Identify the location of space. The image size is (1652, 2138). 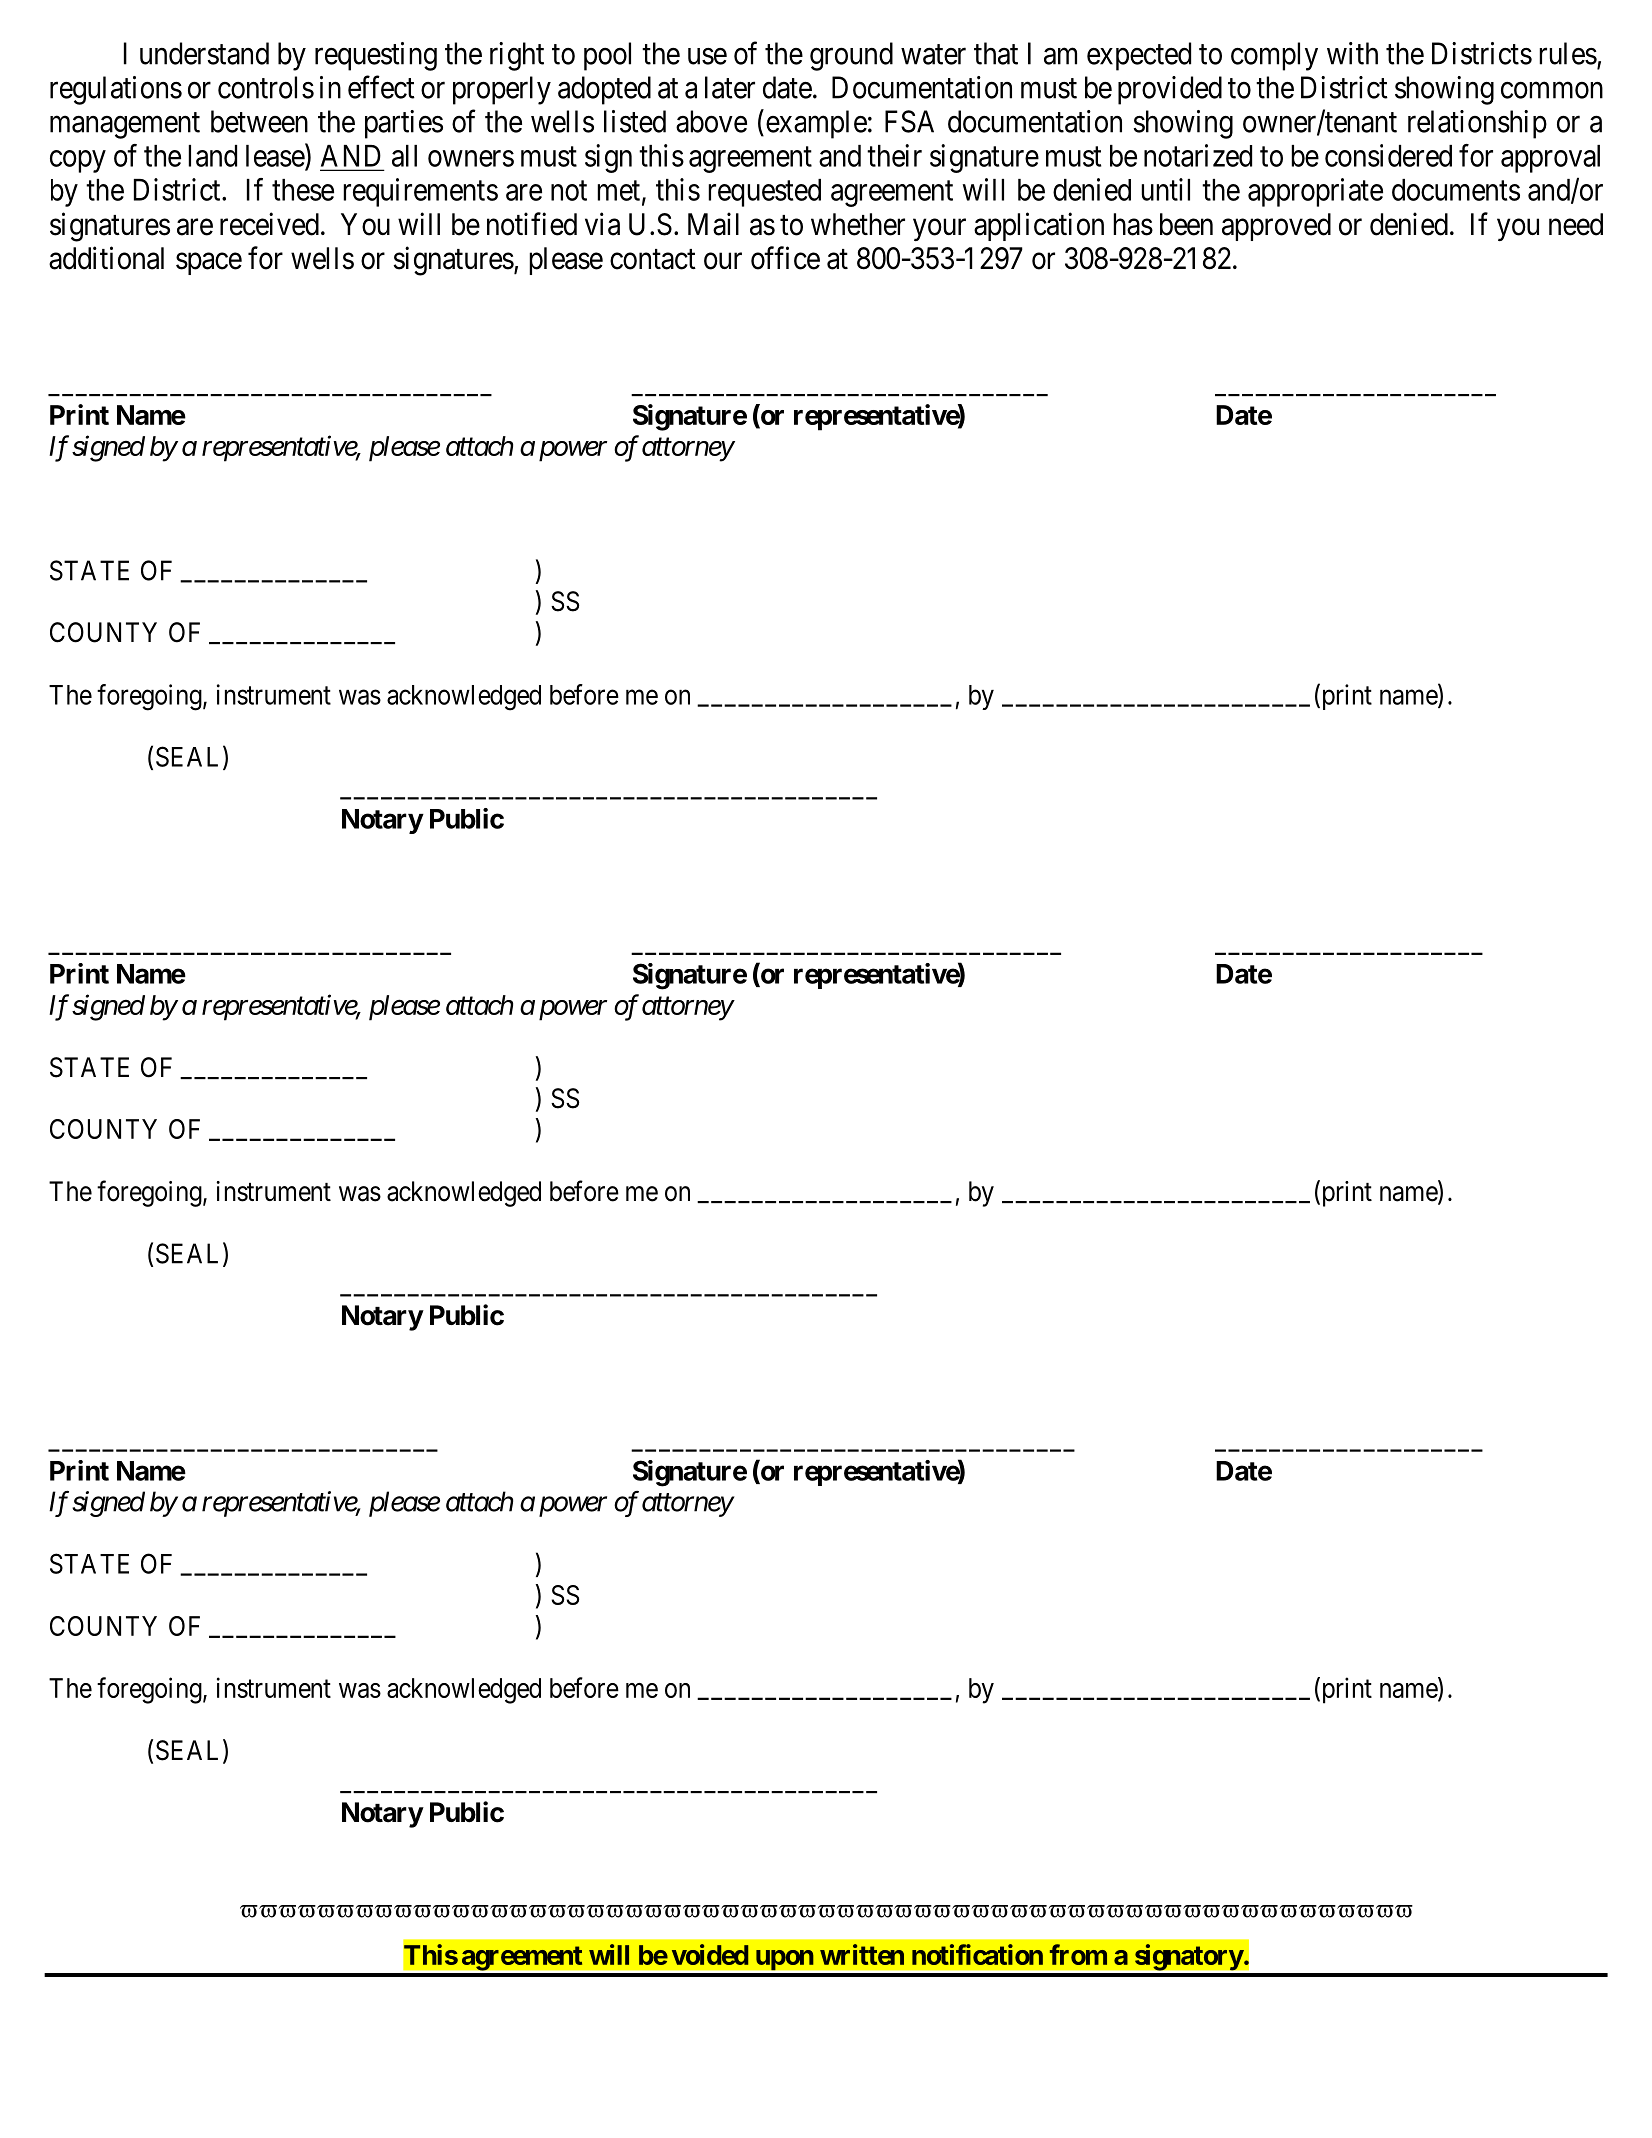
(209, 264).
